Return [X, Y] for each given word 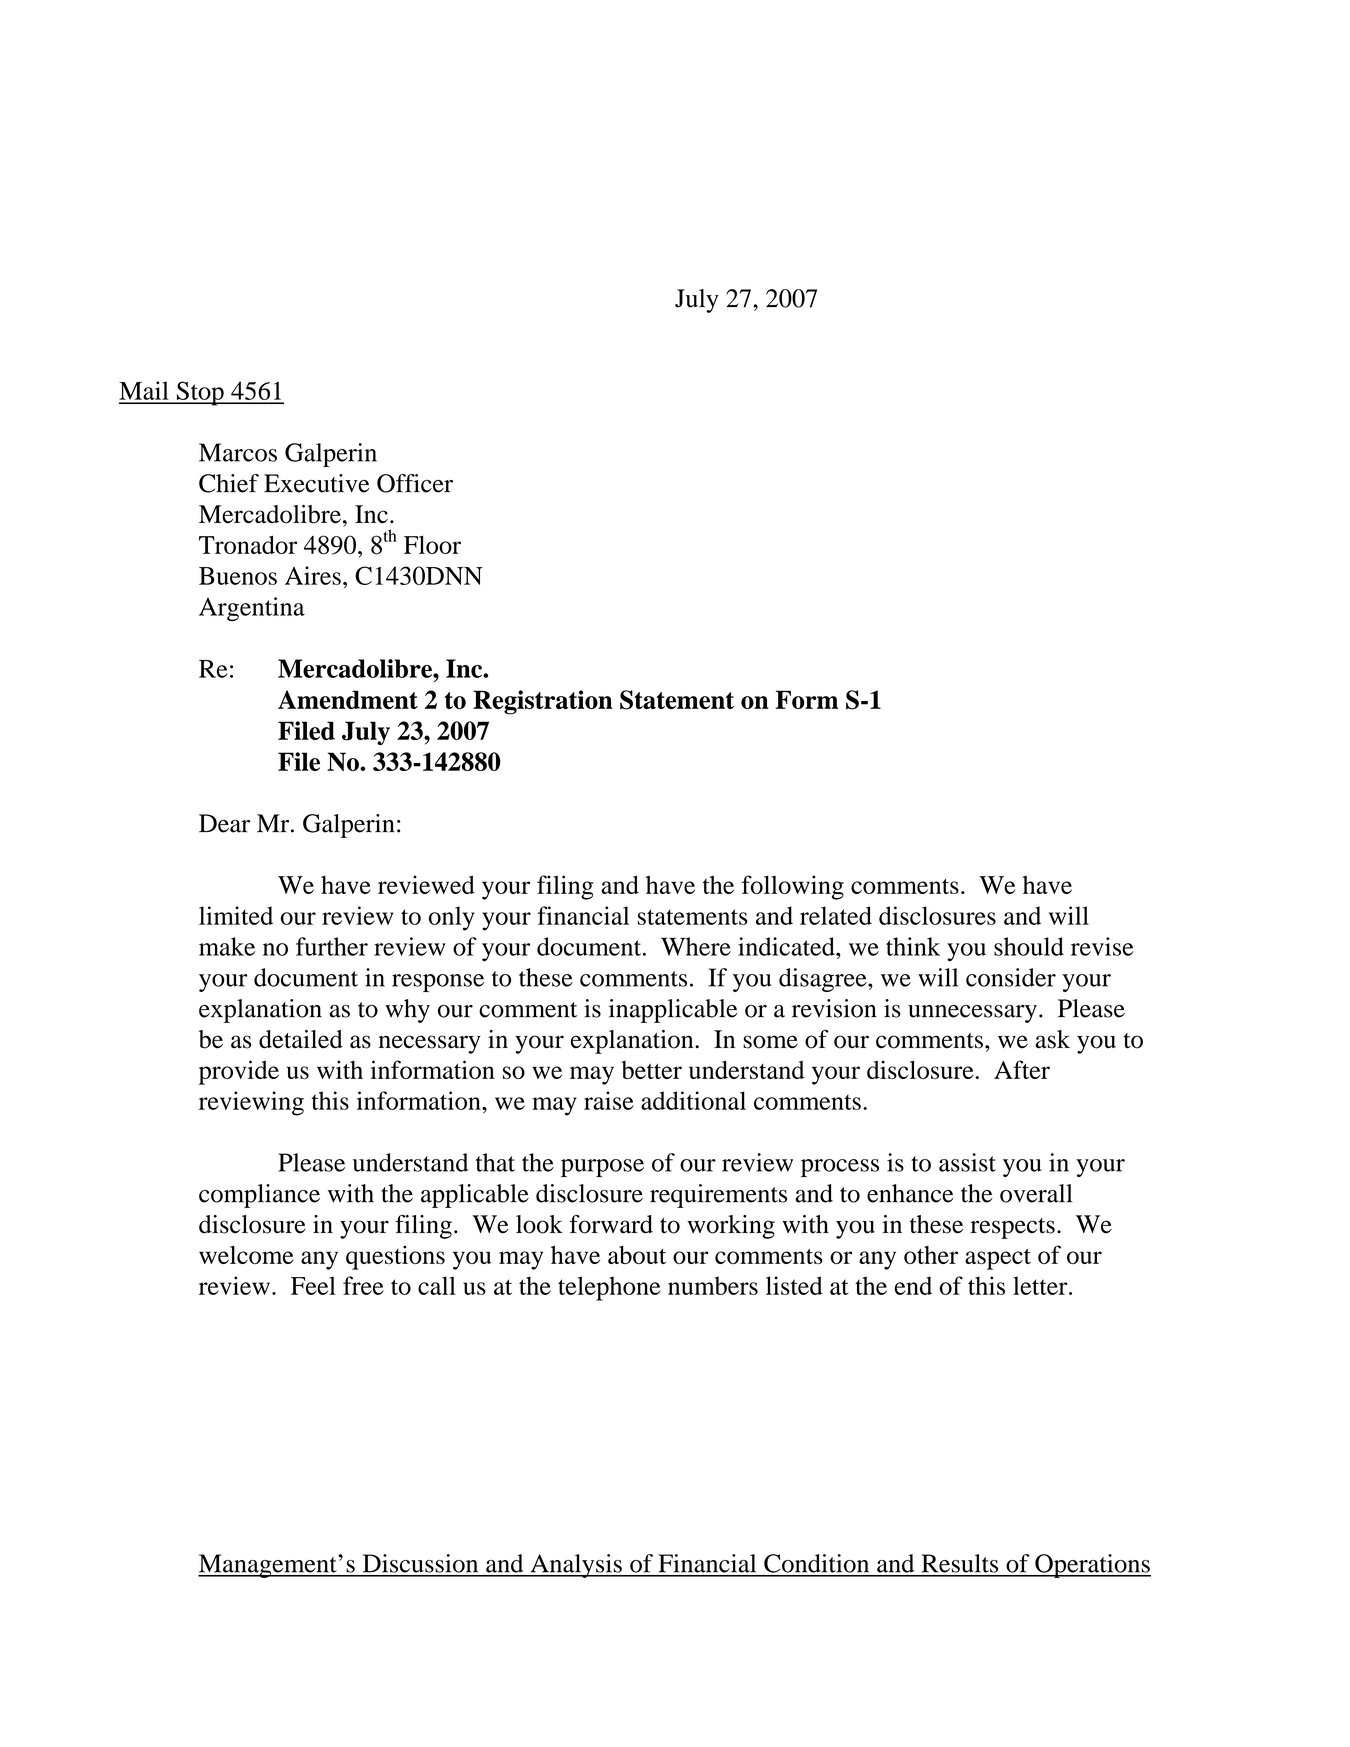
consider [1011, 977]
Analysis [576, 1566]
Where [696, 946]
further [332, 946]
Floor [432, 544]
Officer [415, 483]
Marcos [238, 452]
